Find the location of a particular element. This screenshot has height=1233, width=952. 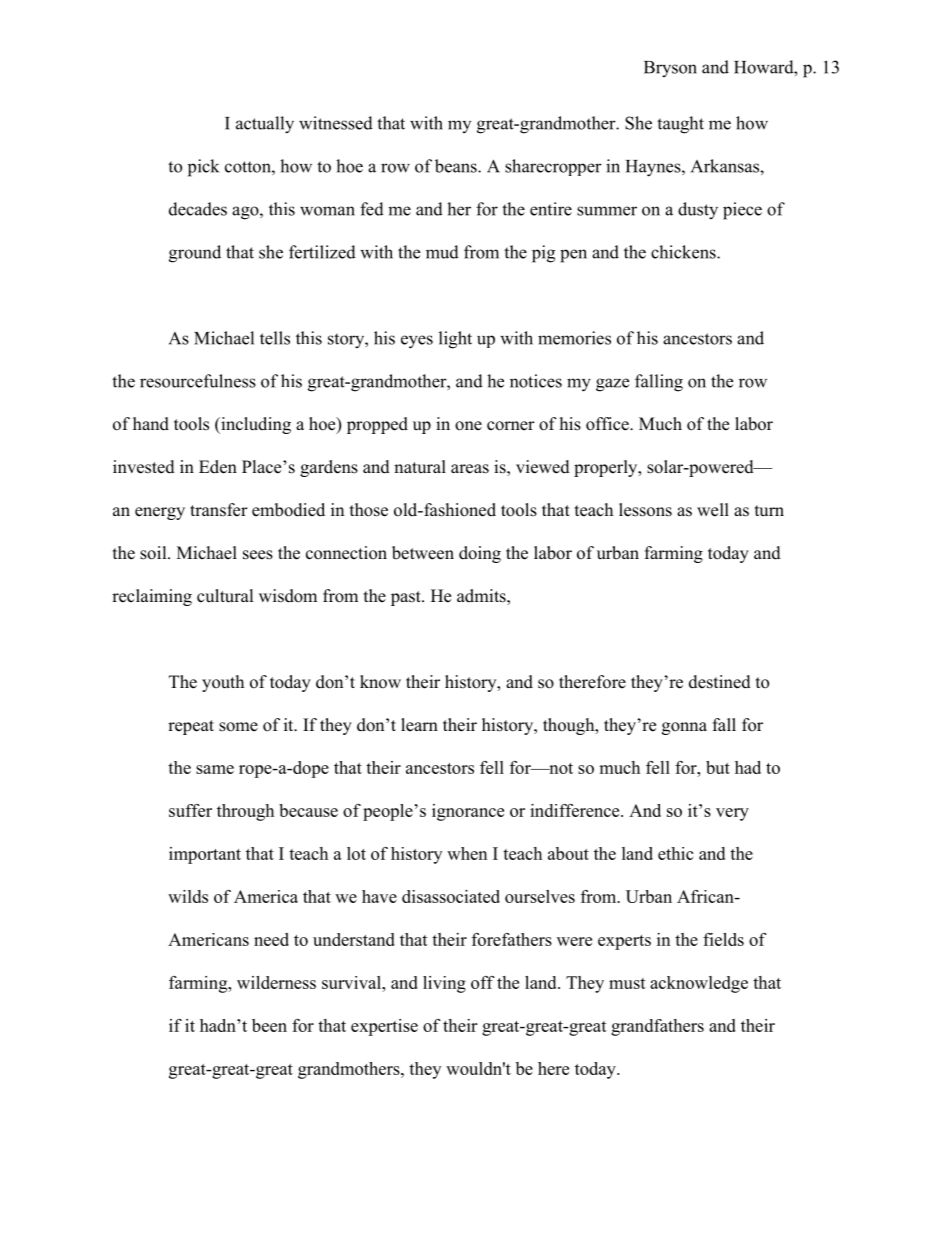

wilderness is located at coordinates (276, 982).
